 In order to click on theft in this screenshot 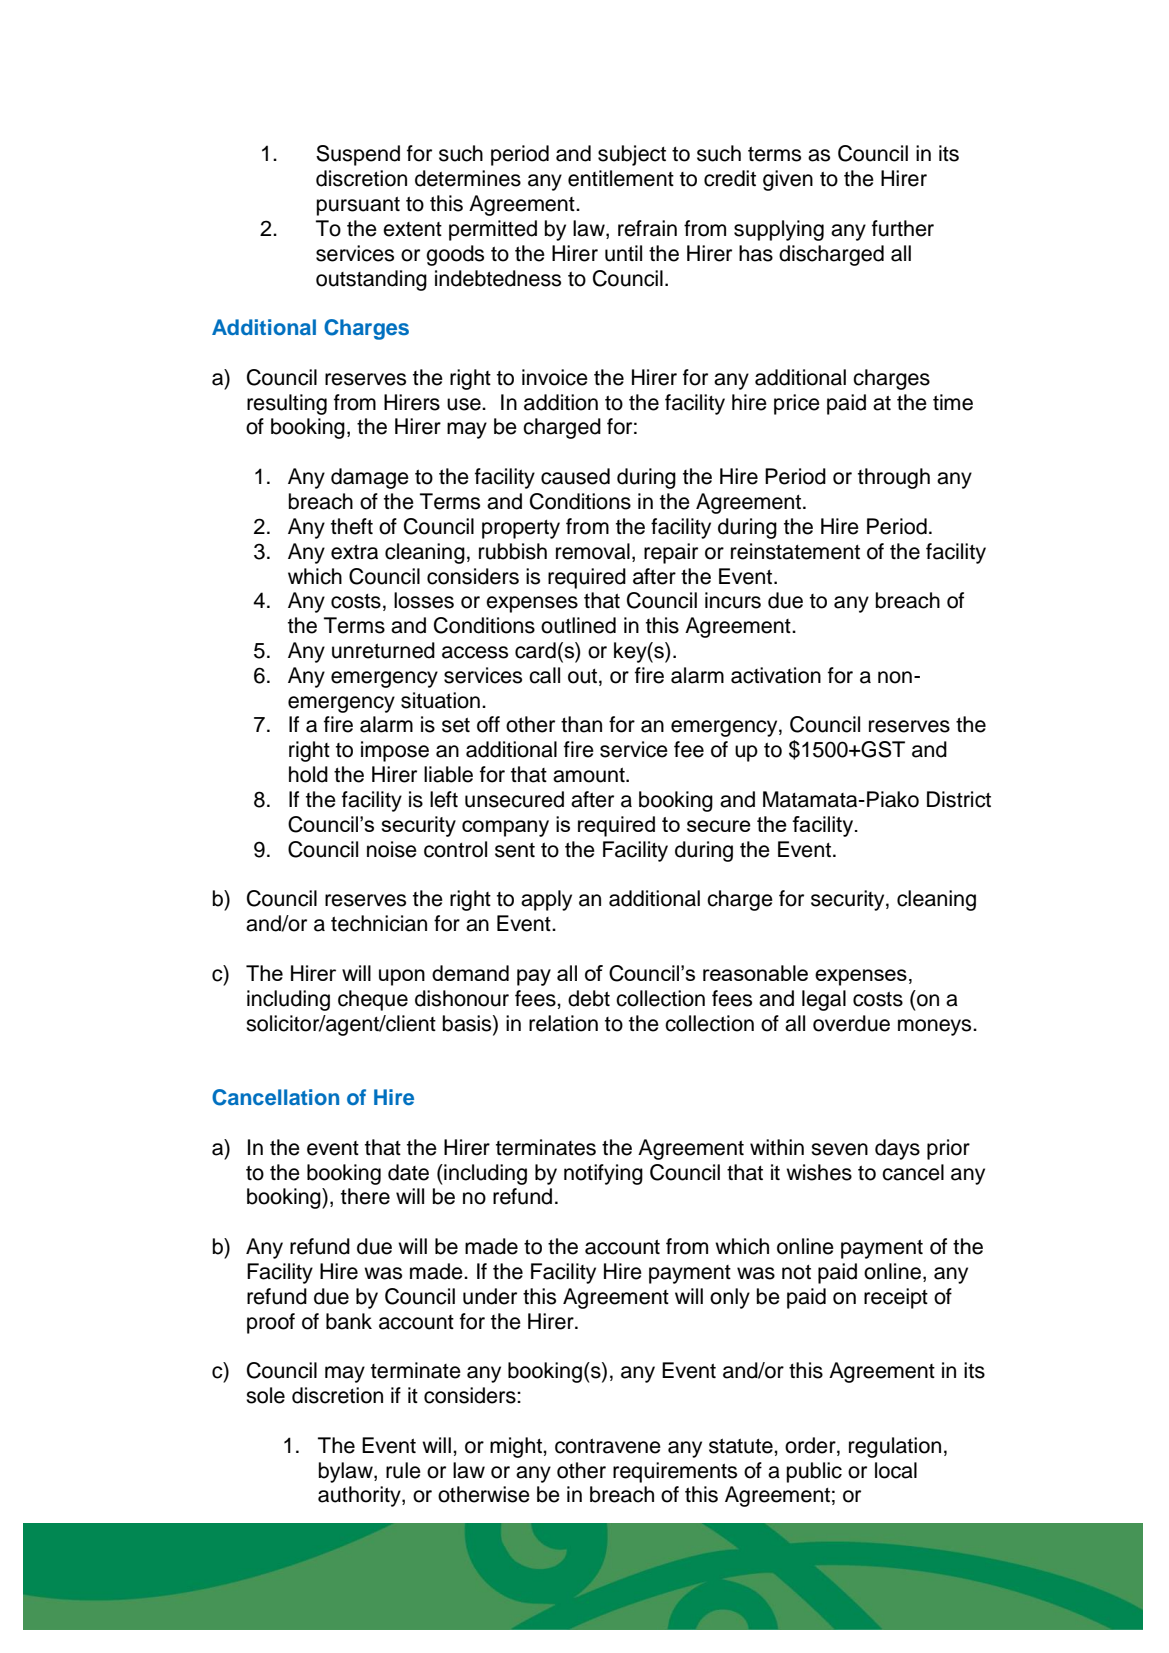, I will do `click(352, 526)`.
